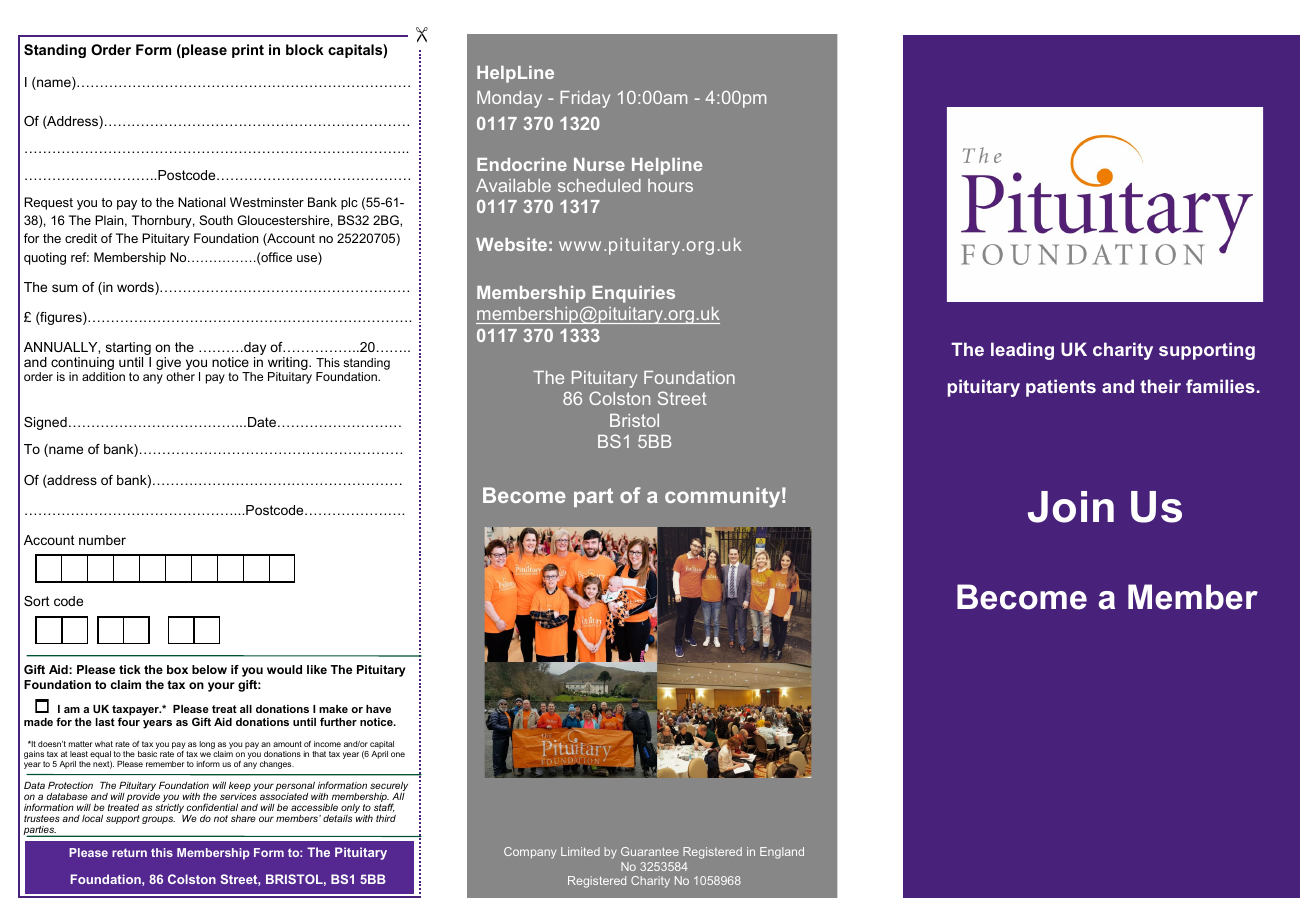 This screenshot has width=1309, height=924. What do you see at coordinates (158, 820) in the screenshot?
I see `groups` at bounding box center [158, 820].
